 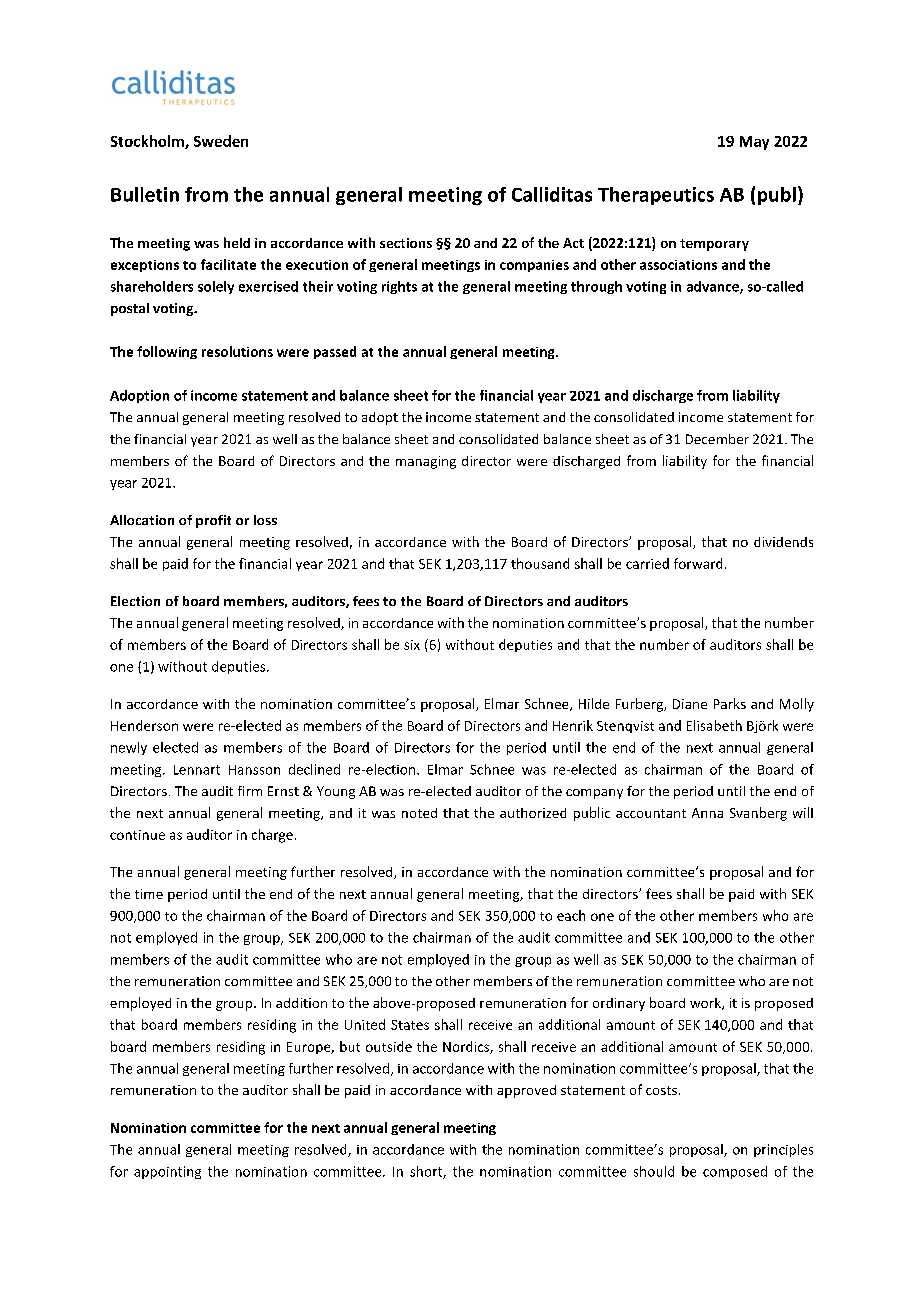 I want to click on Elisabeth, so click(x=714, y=725).
